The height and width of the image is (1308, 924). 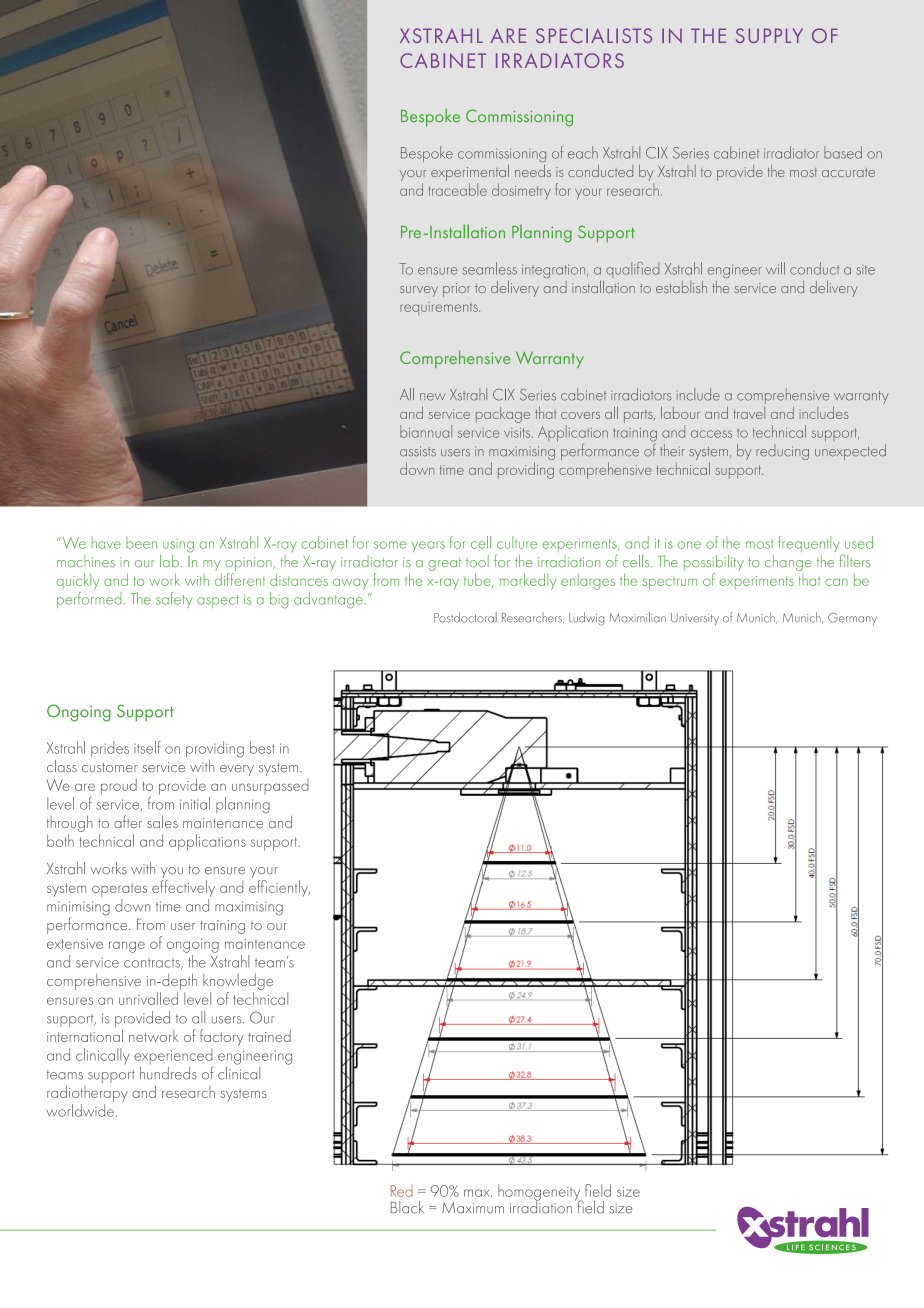 What do you see at coordinates (473, 1208) in the image?
I see `Maximum` at bounding box center [473, 1208].
